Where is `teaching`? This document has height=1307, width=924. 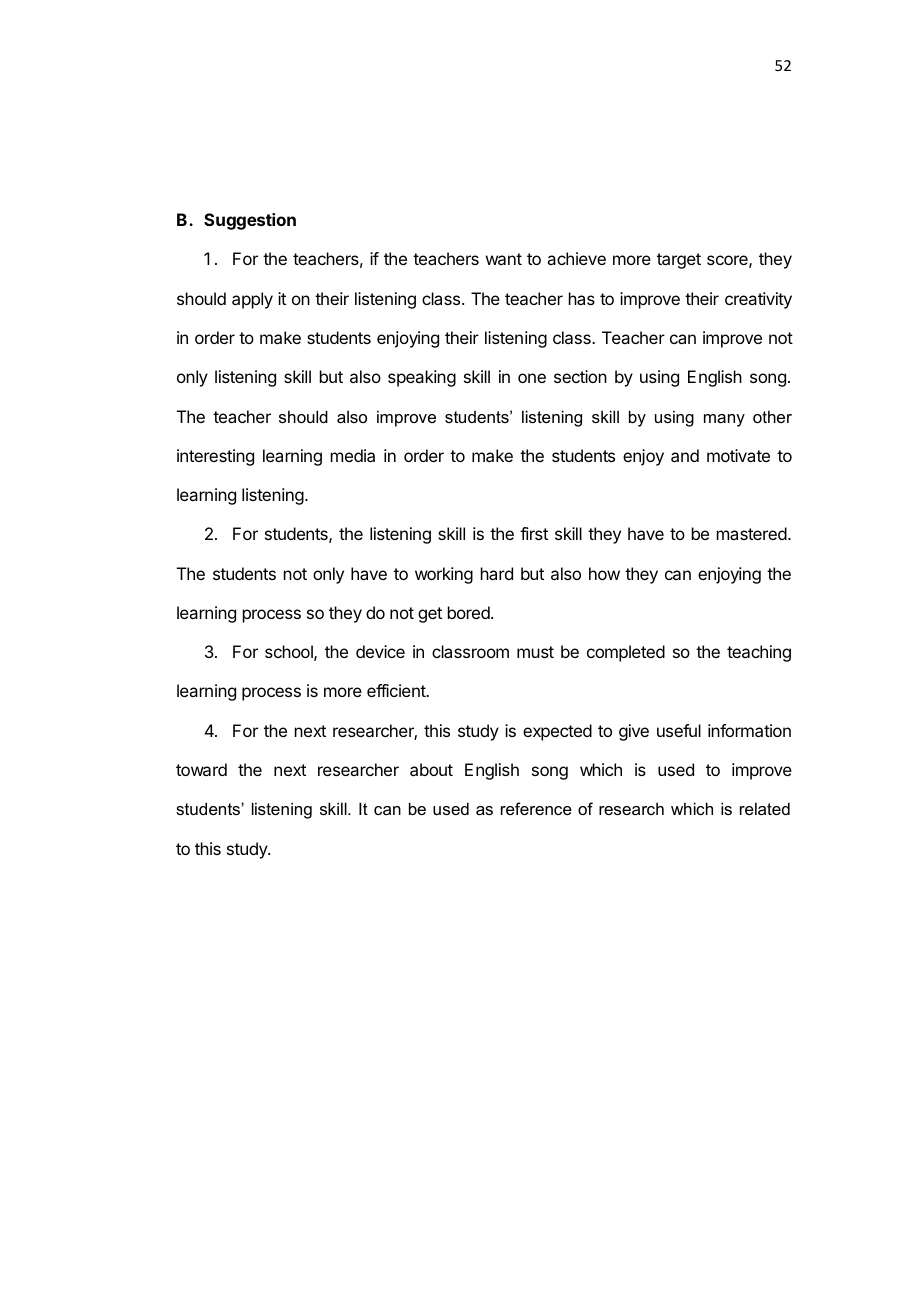
teaching is located at coordinates (759, 653).
